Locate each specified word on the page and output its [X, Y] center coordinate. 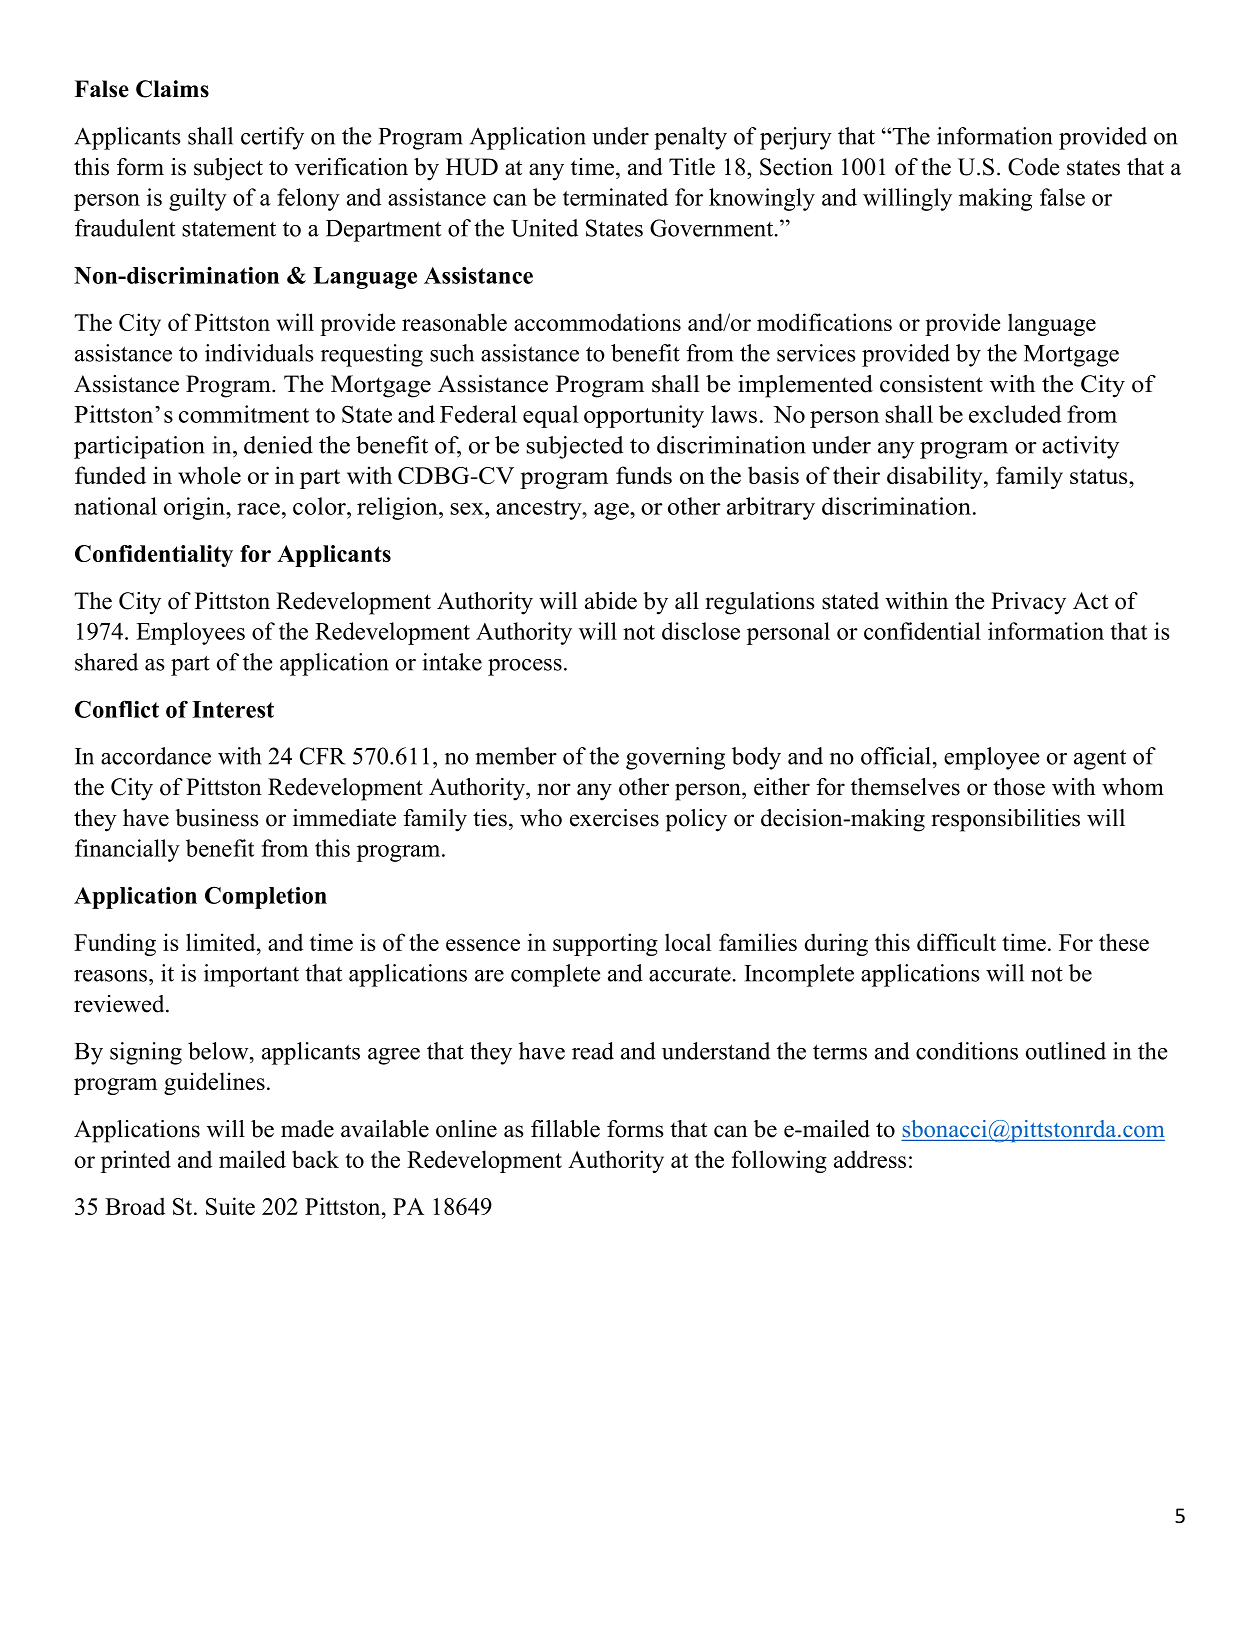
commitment [244, 414]
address [870, 1159]
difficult [956, 942]
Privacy [1028, 603]
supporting [605, 944]
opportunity [644, 416]
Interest [233, 709]
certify [272, 138]
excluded [1015, 414]
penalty [690, 138]
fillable [565, 1129]
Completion [266, 897]
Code [1034, 167]
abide [611, 601]
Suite [230, 1206]
